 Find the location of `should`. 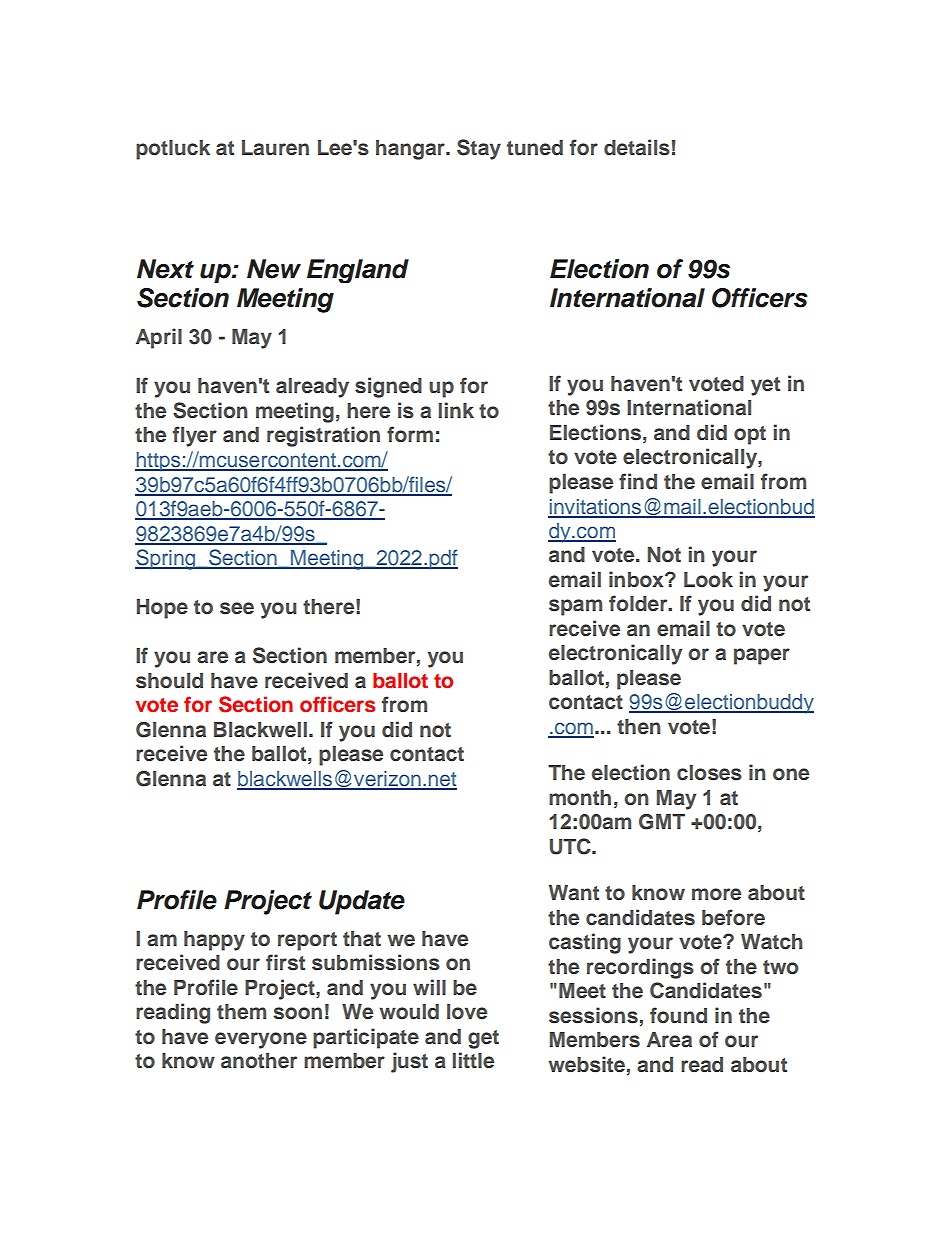

should is located at coordinates (169, 681).
